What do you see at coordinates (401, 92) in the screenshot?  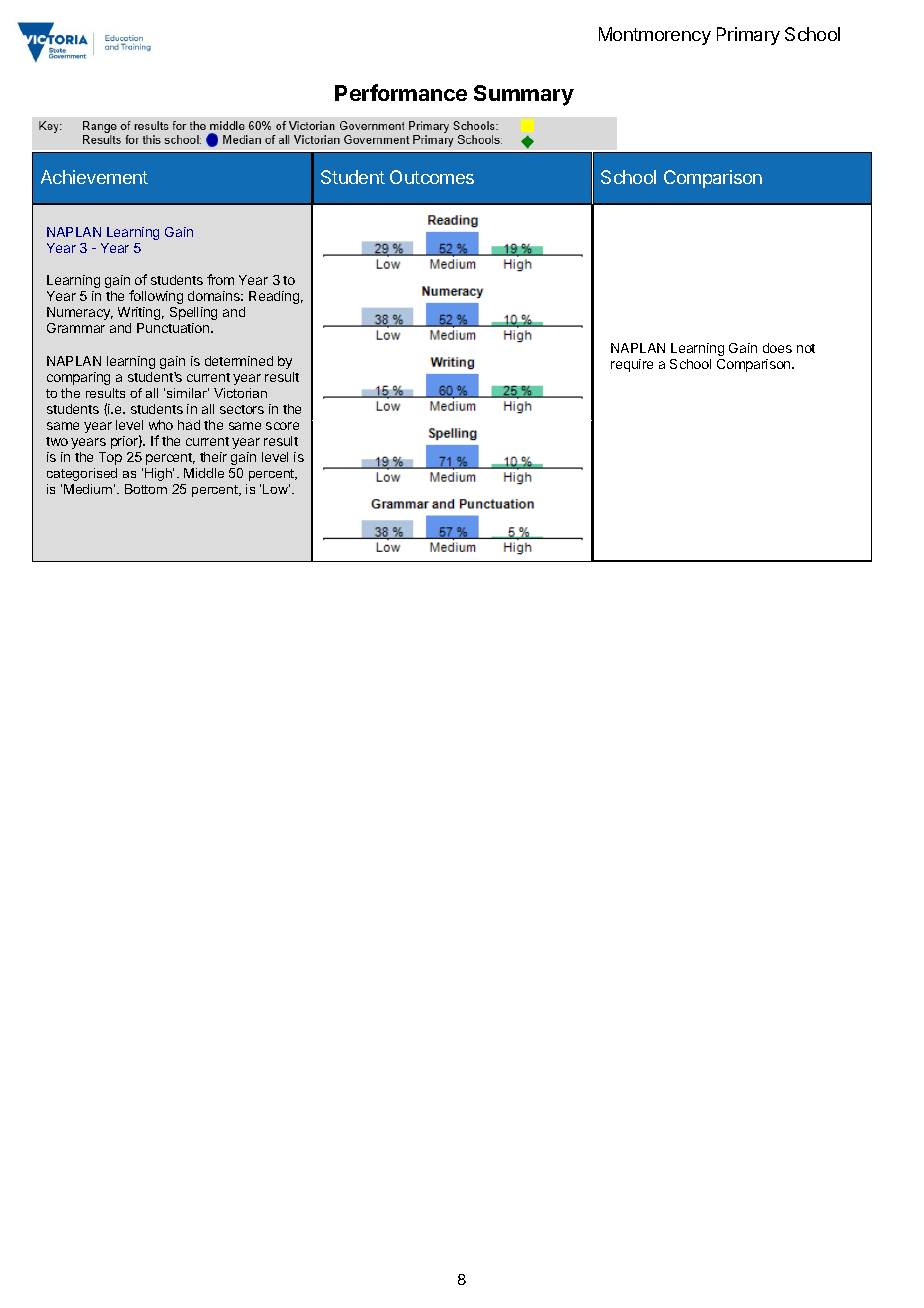 I see `Performance` at bounding box center [401, 92].
